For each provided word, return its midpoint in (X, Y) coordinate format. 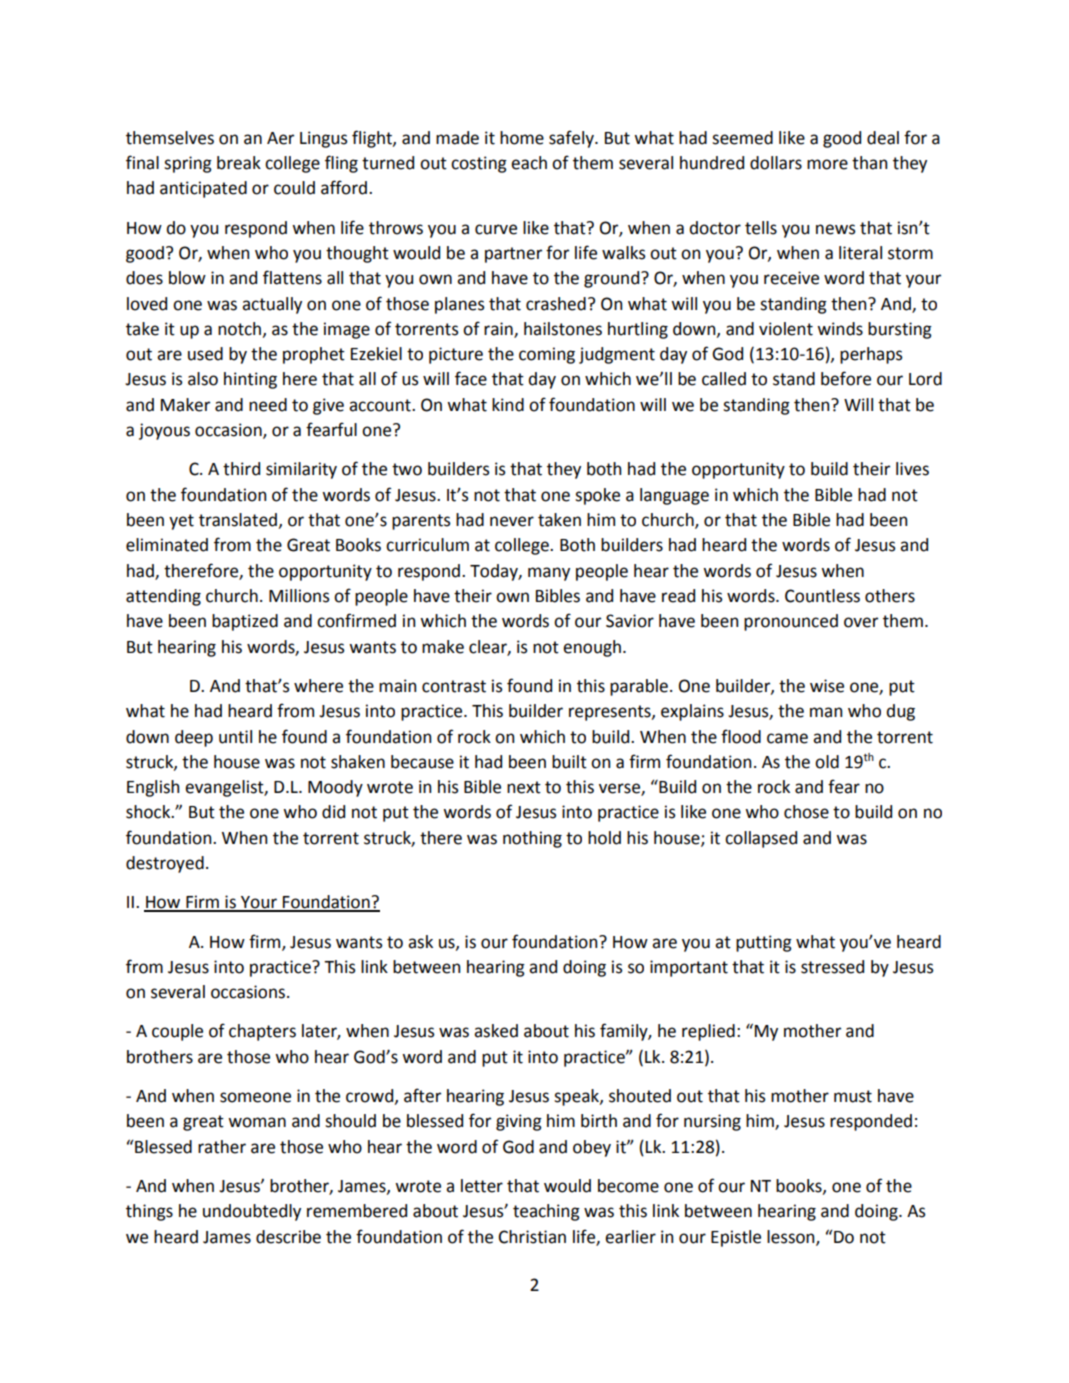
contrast (454, 686)
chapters (262, 1032)
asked (496, 1031)
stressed (832, 967)
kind (508, 405)
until (235, 737)
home (522, 138)
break (239, 163)
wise (827, 686)
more (827, 164)
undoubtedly (252, 1212)
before (846, 378)
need (268, 405)
